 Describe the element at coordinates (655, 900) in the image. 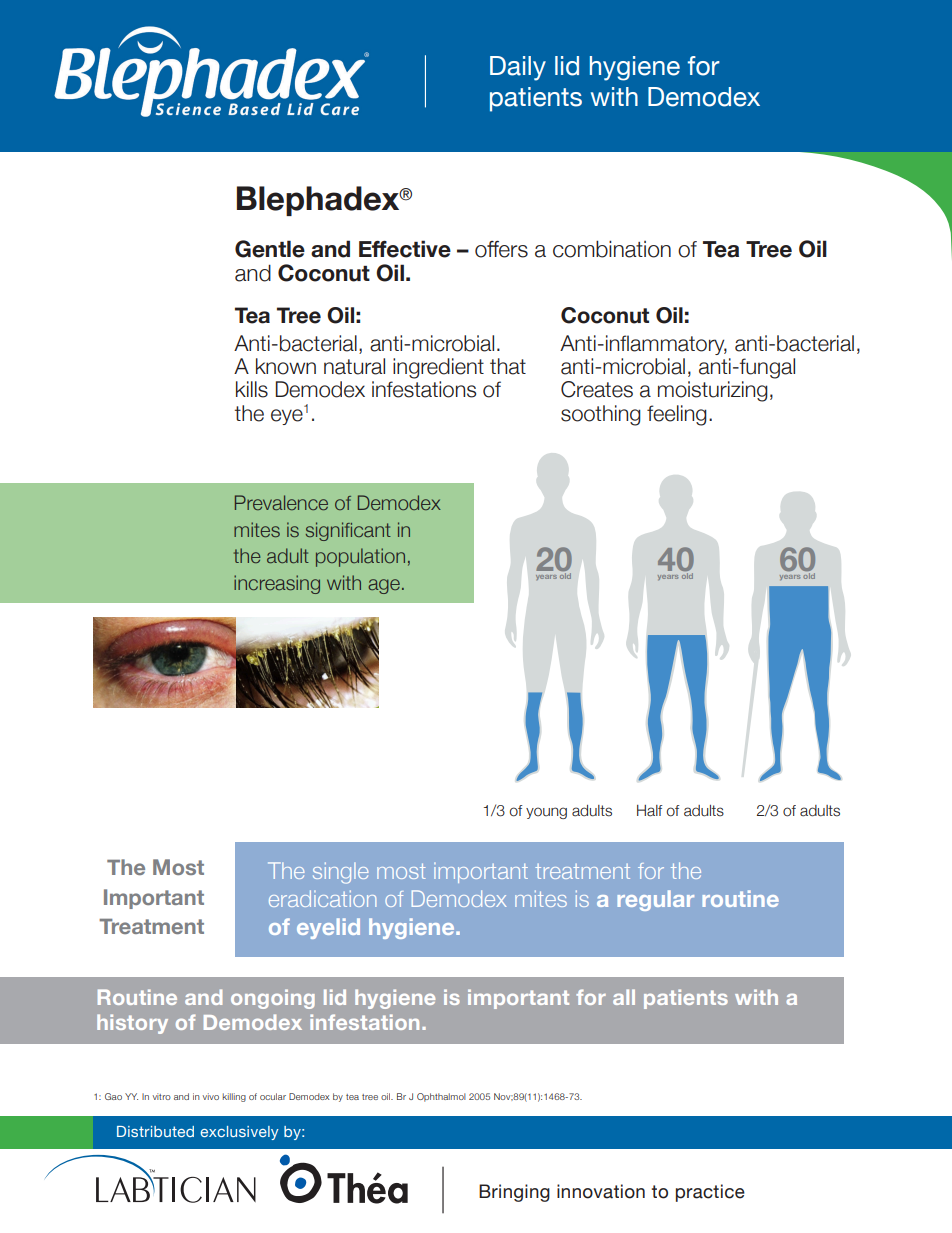

I see `regular` at that location.
